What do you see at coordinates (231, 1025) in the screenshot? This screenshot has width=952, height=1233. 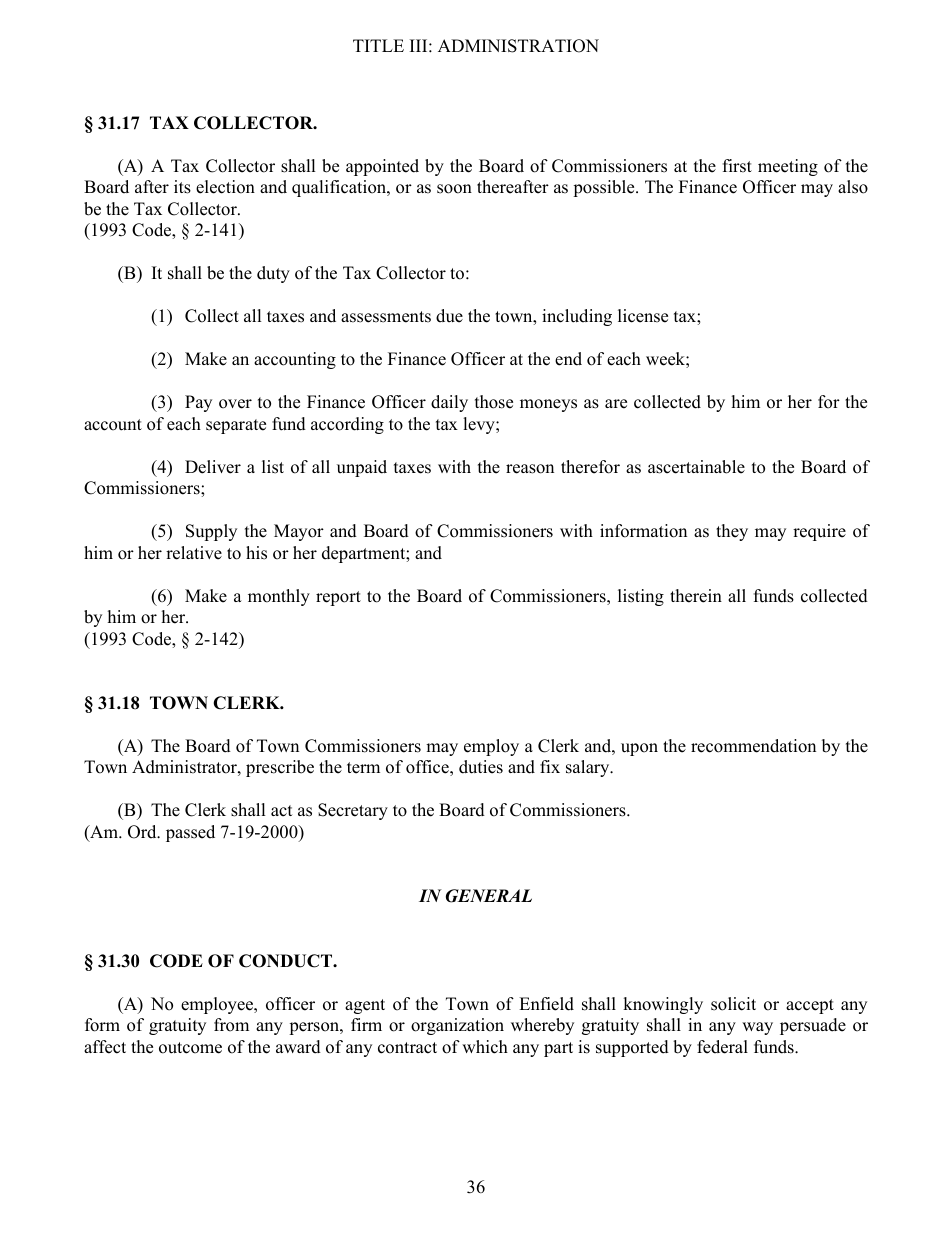 I see `from` at bounding box center [231, 1025].
